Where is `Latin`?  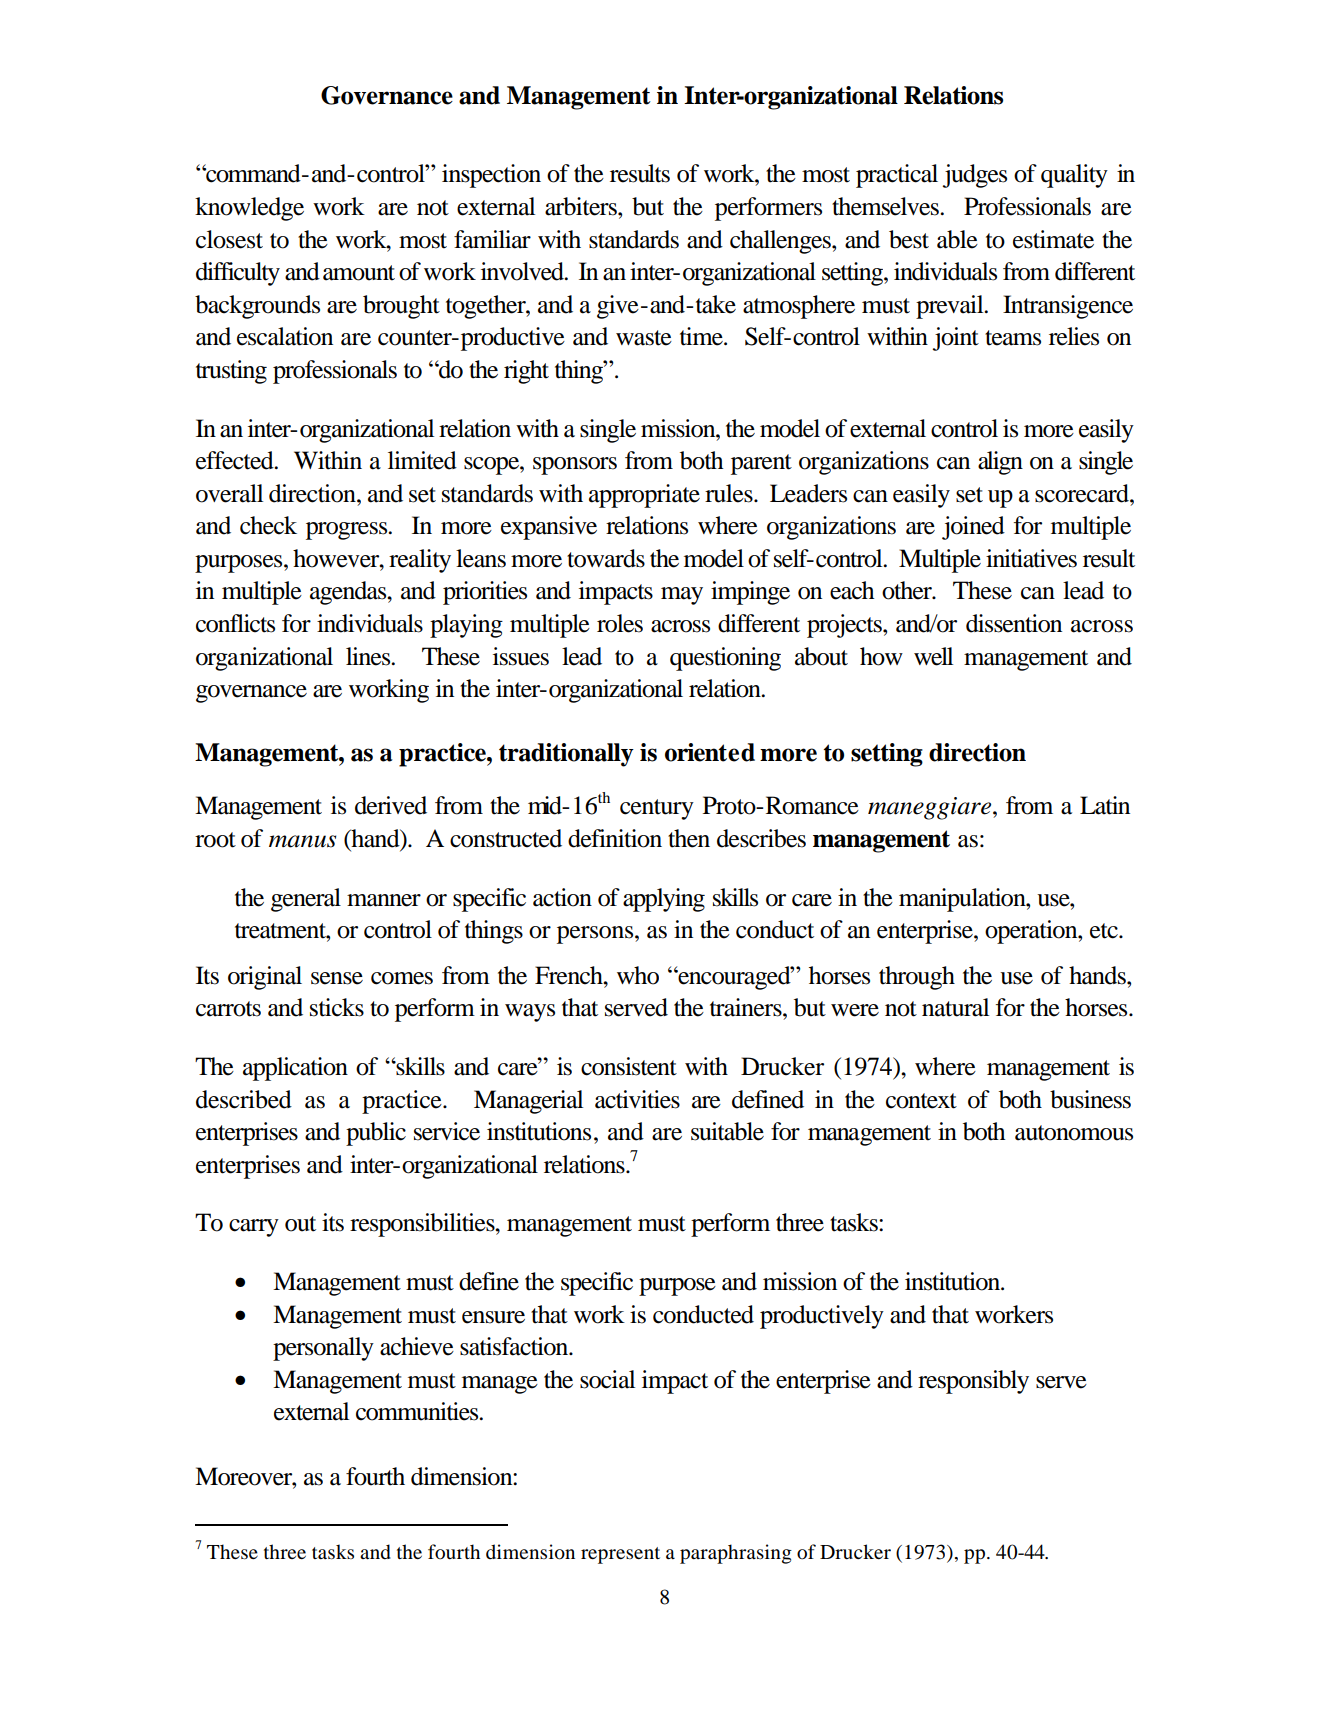 Latin is located at coordinates (1105, 805).
